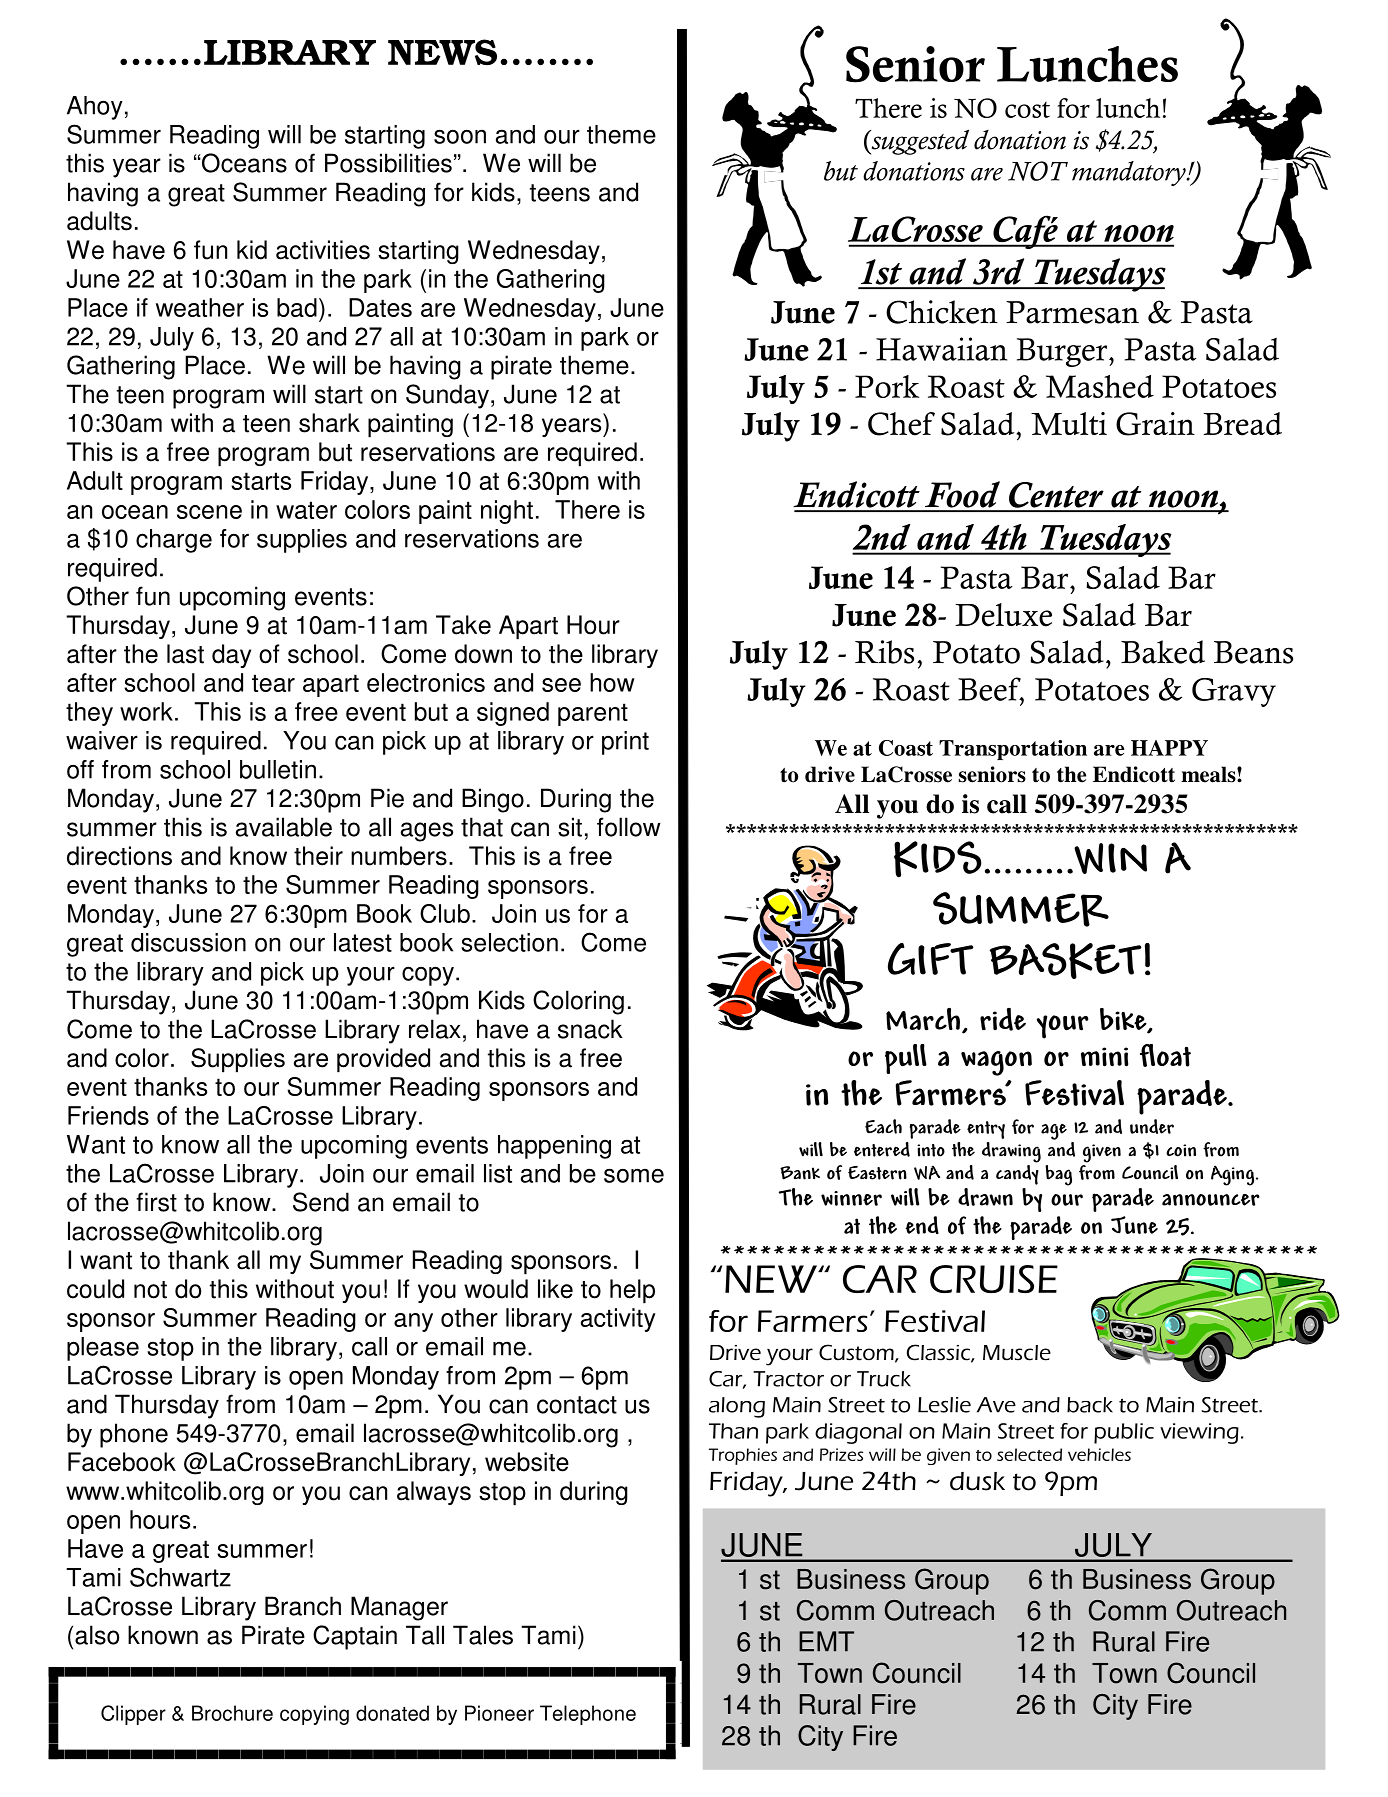 The height and width of the screenshot is (1797, 1388). What do you see at coordinates (95, 108) in the screenshot?
I see `Ahoy` at bounding box center [95, 108].
